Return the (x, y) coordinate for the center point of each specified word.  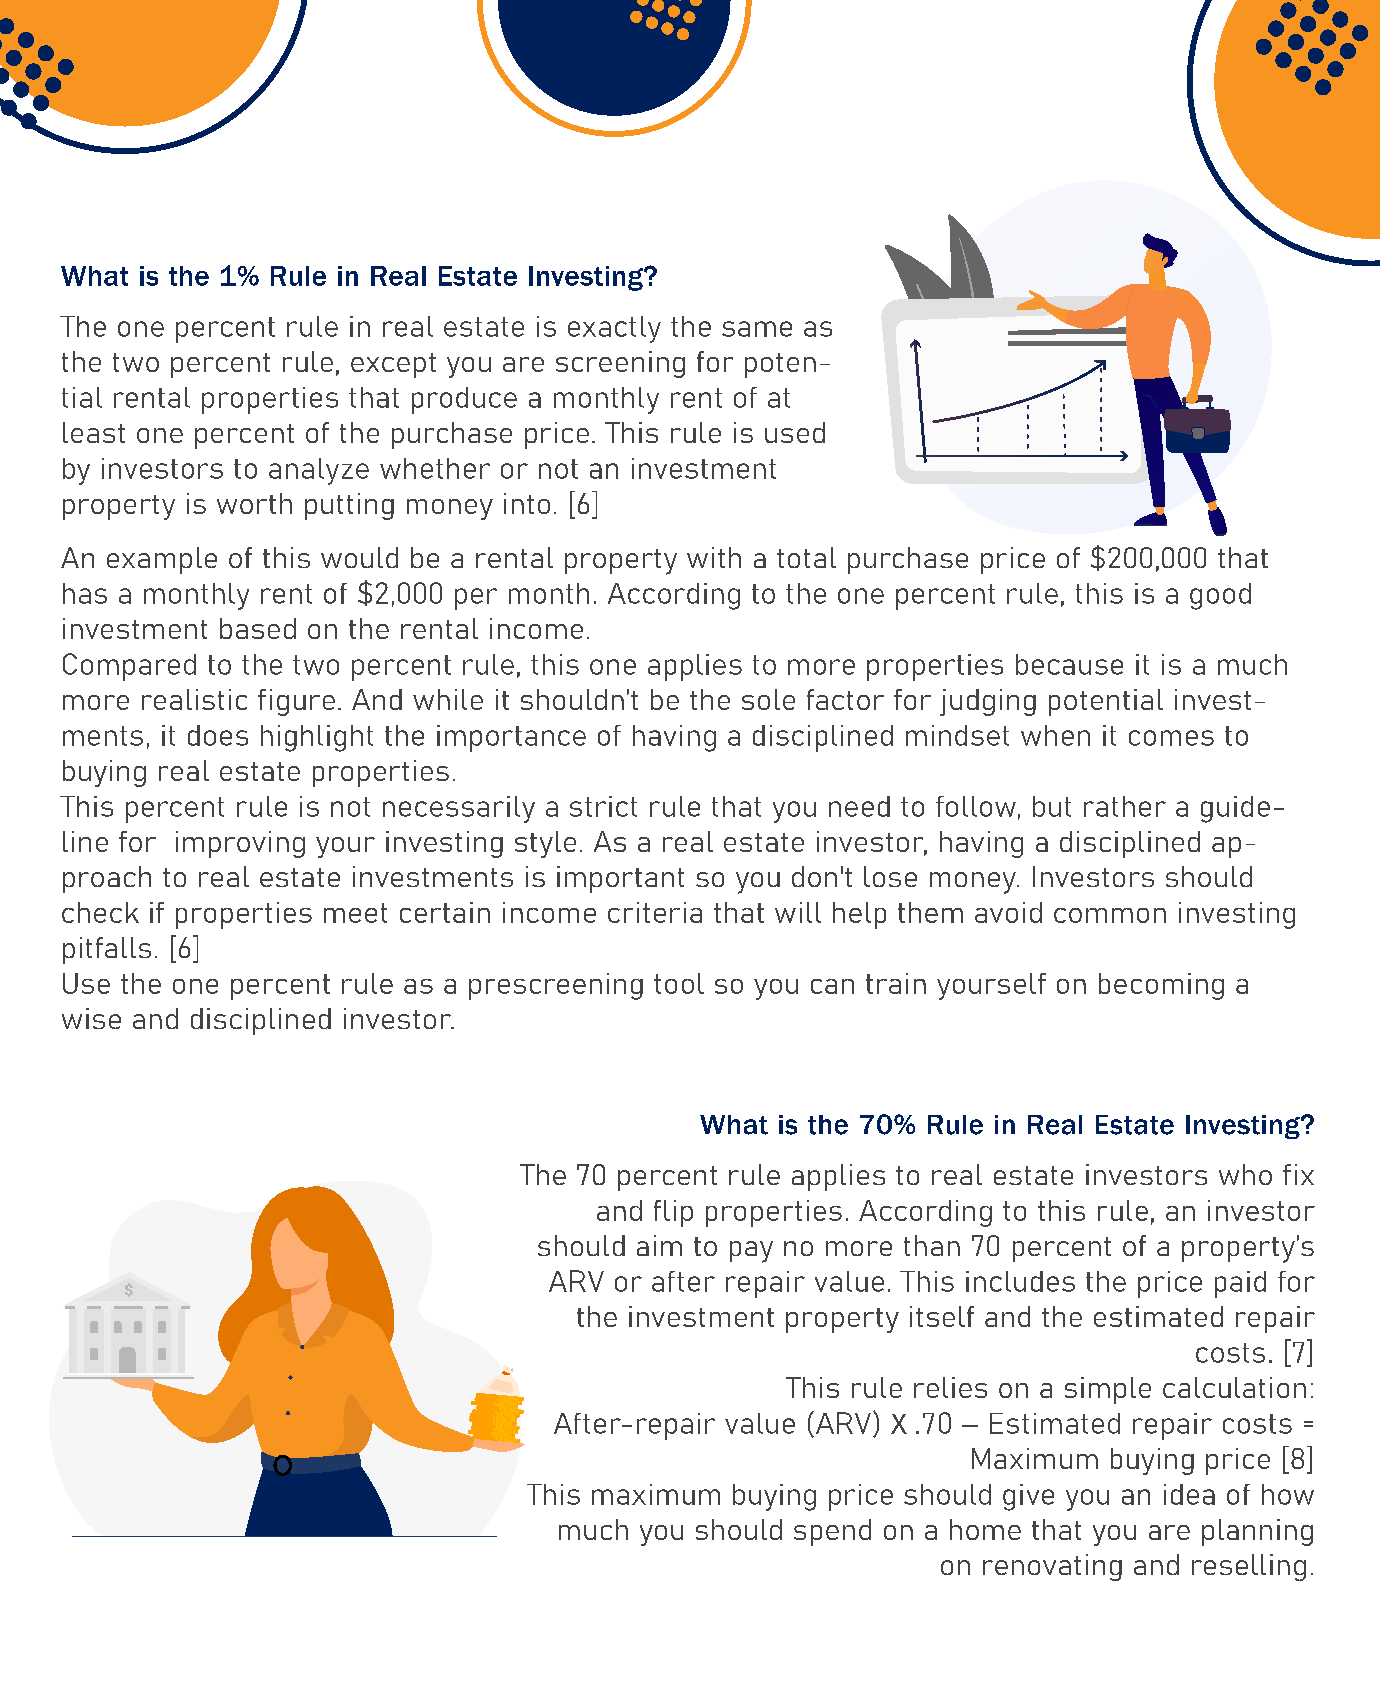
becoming (1161, 986)
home (985, 1529)
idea (1189, 1494)
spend (832, 1532)
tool (679, 983)
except (393, 365)
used (795, 432)
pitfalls (107, 950)
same (757, 329)
